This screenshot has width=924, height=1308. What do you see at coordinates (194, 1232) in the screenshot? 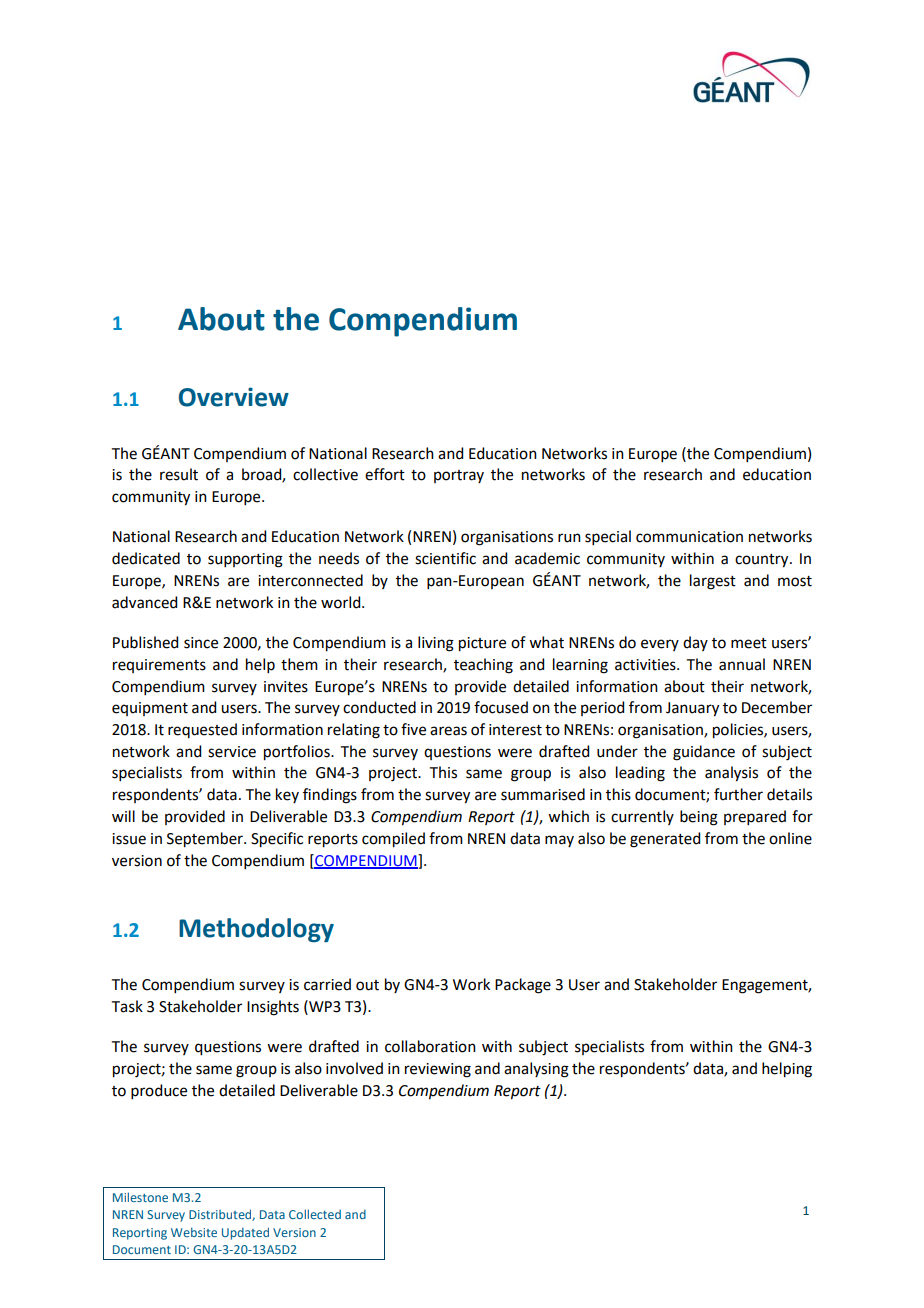
I see `Website` at bounding box center [194, 1232].
